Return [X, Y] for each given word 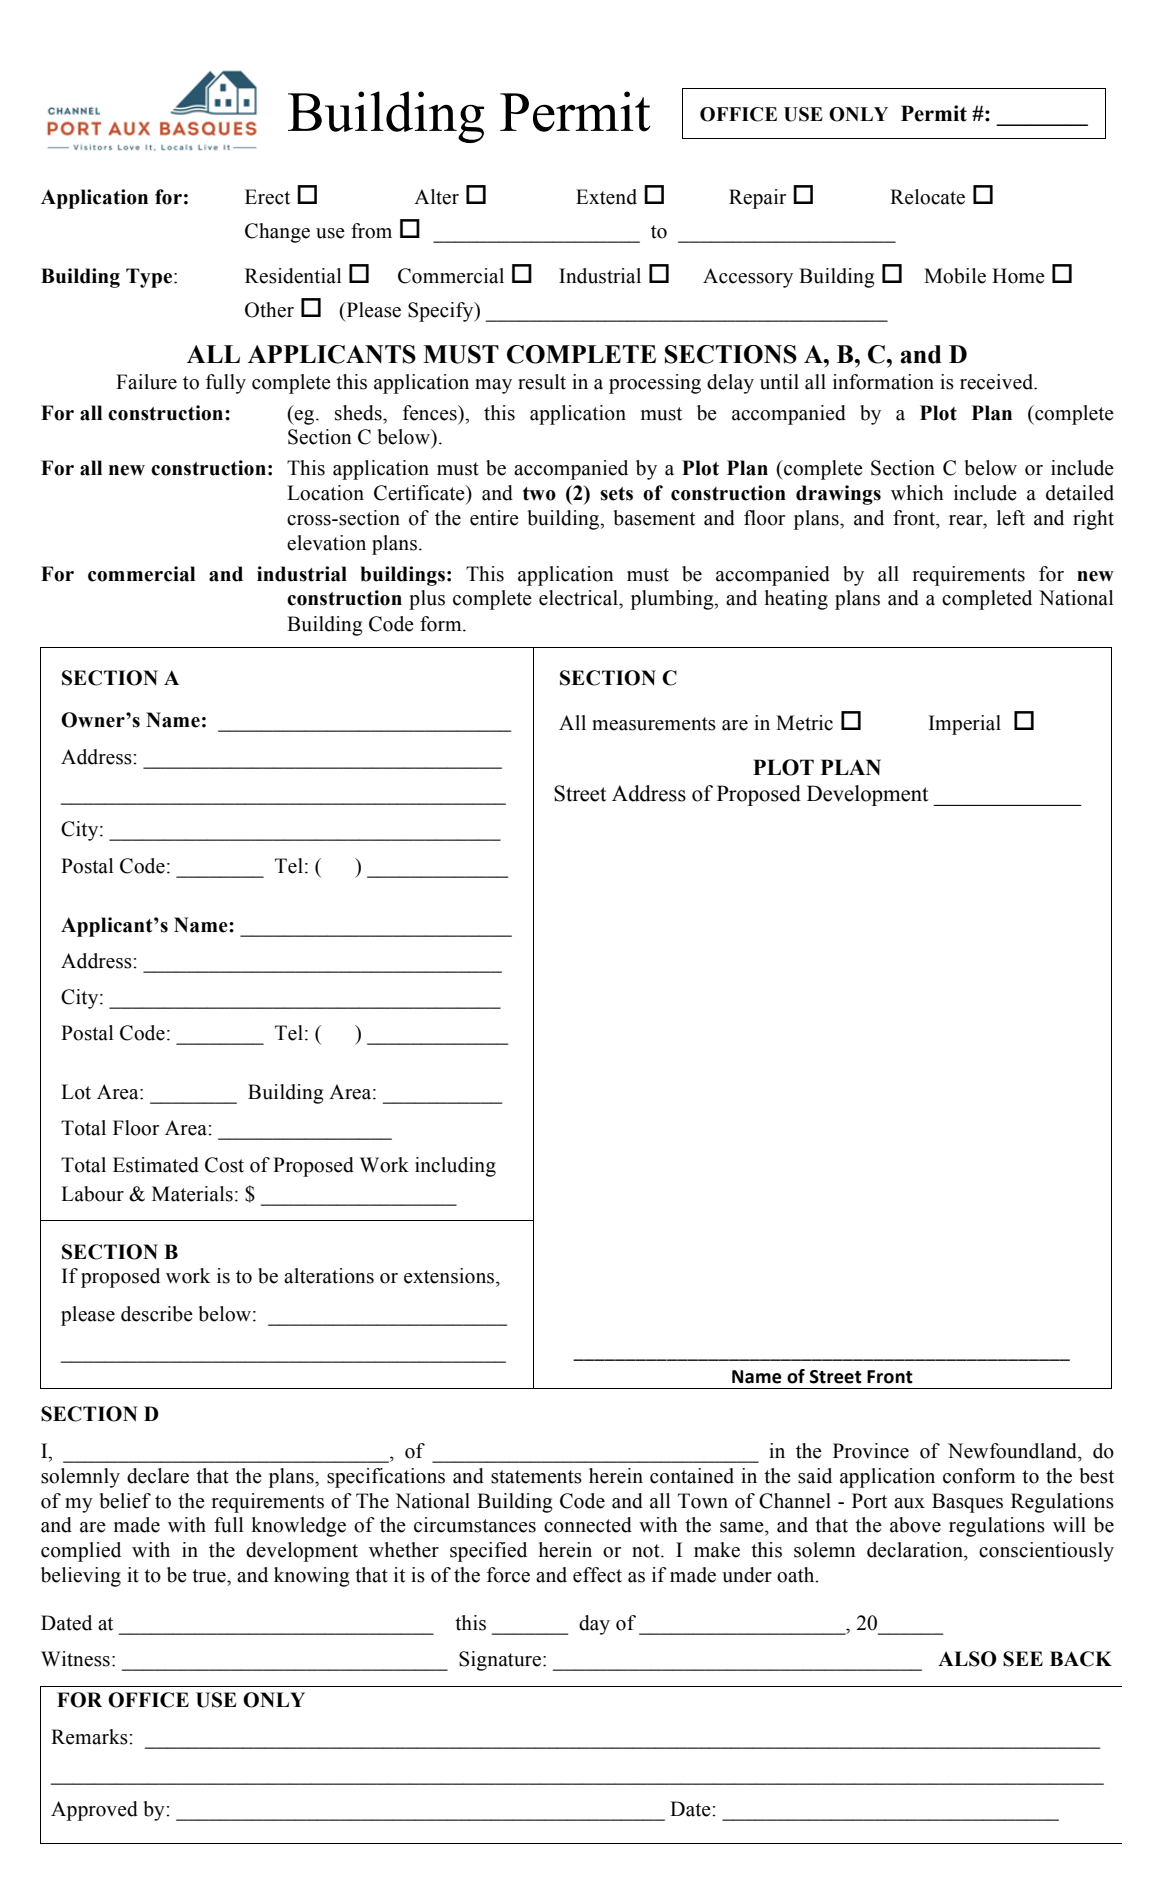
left [1011, 518]
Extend [606, 197]
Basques [967, 1503]
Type [150, 278]
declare [158, 1476]
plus [427, 600]
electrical [579, 598]
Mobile [955, 276]
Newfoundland [1013, 1451]
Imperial [965, 725]
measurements [654, 724]
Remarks [90, 1737]
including [455, 1167]
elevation [326, 543]
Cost [224, 1165]
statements [536, 1477]
